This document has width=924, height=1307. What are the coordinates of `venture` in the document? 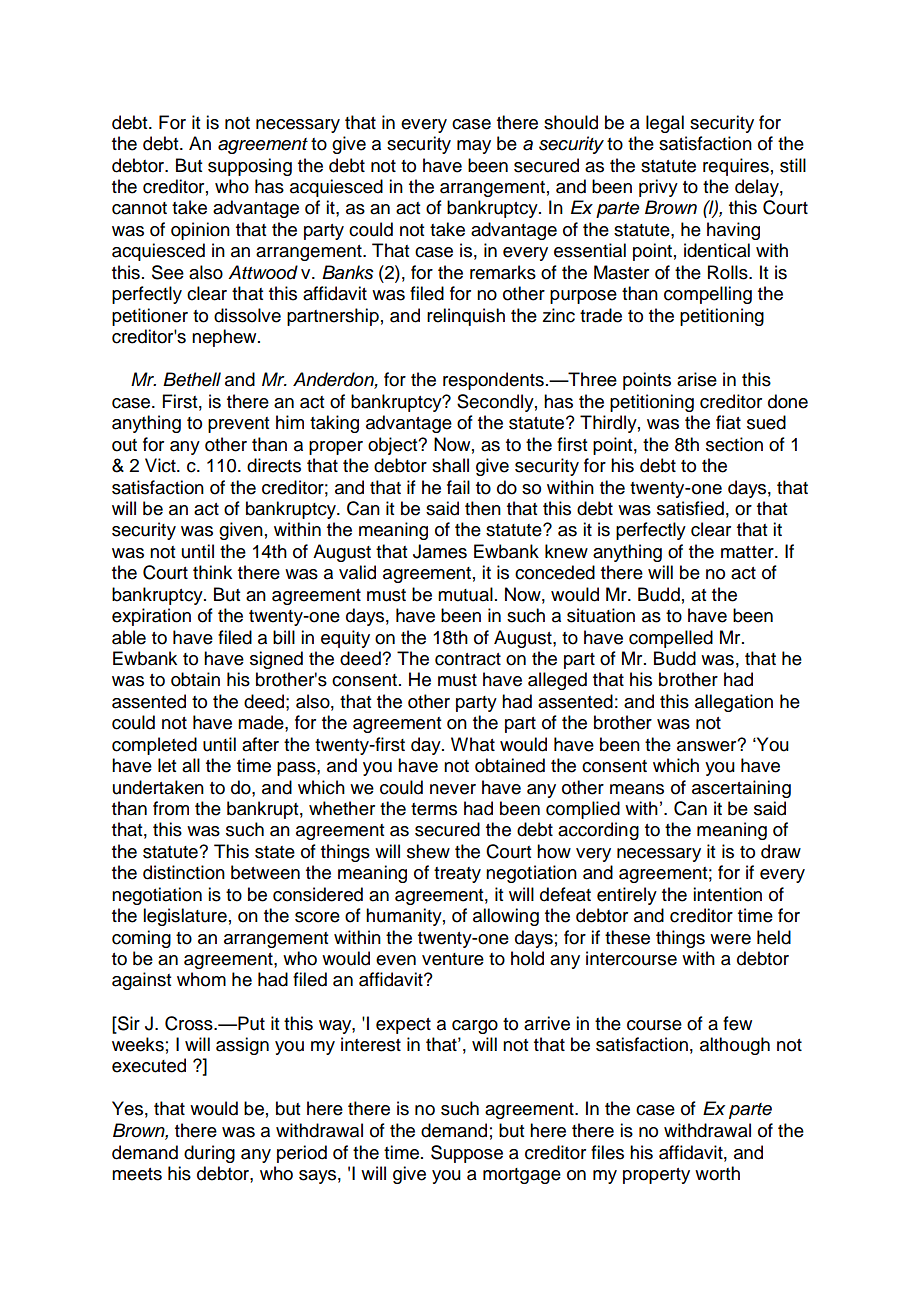 It's located at (453, 959).
